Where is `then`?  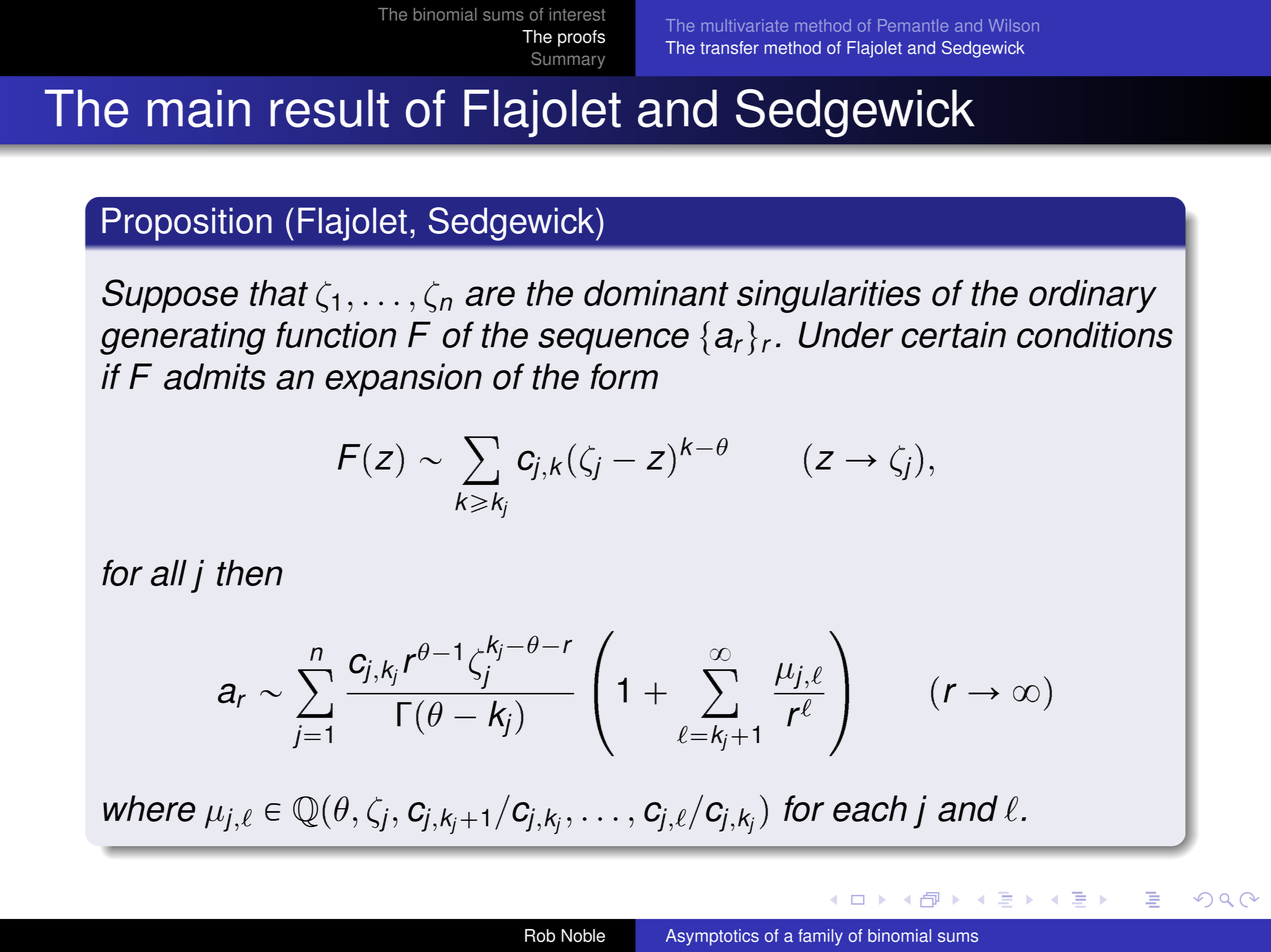 then is located at coordinates (250, 573).
